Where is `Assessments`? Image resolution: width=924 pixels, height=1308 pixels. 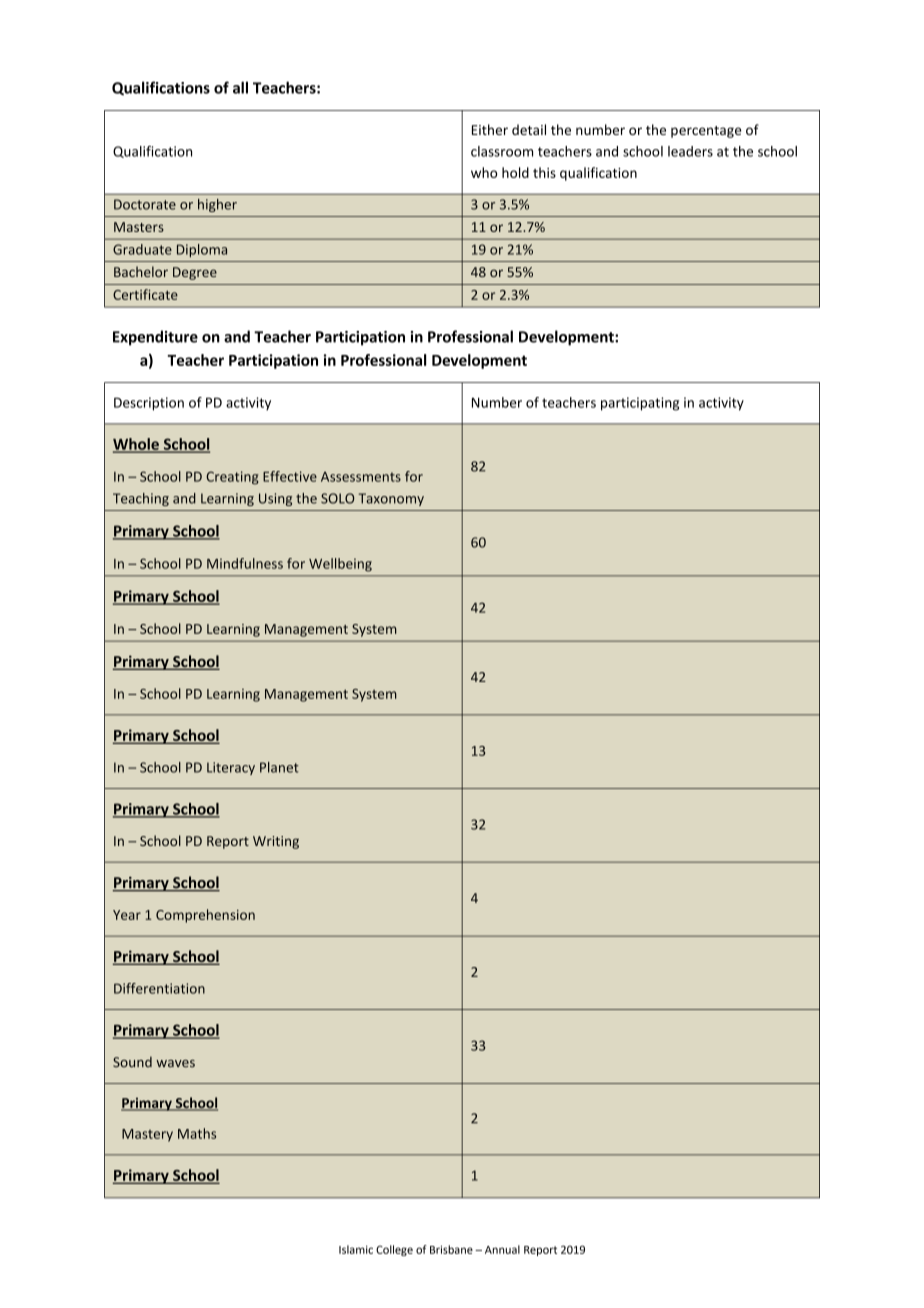 Assessments is located at coordinates (361, 477).
